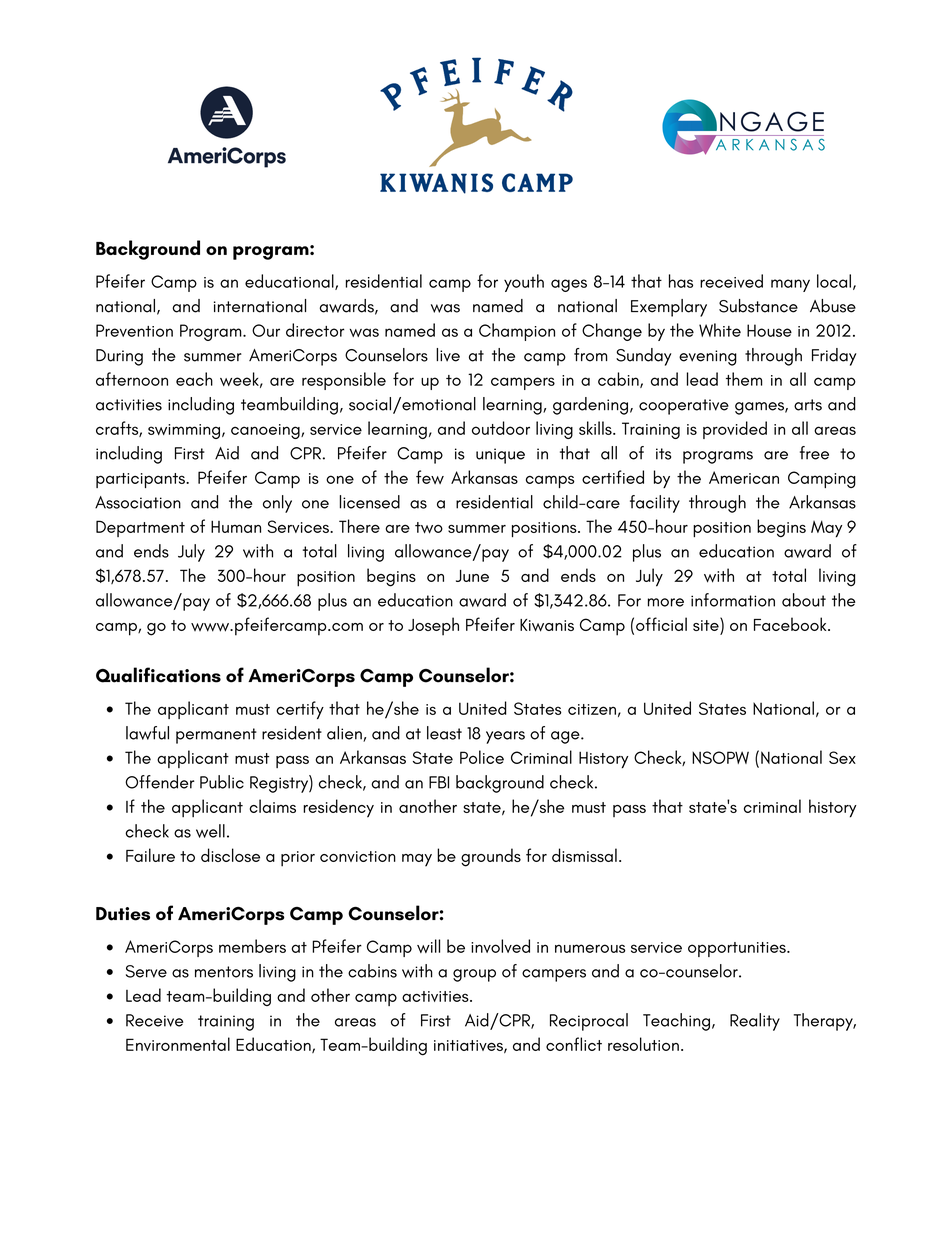  I want to click on Qualifications, so click(158, 675).
